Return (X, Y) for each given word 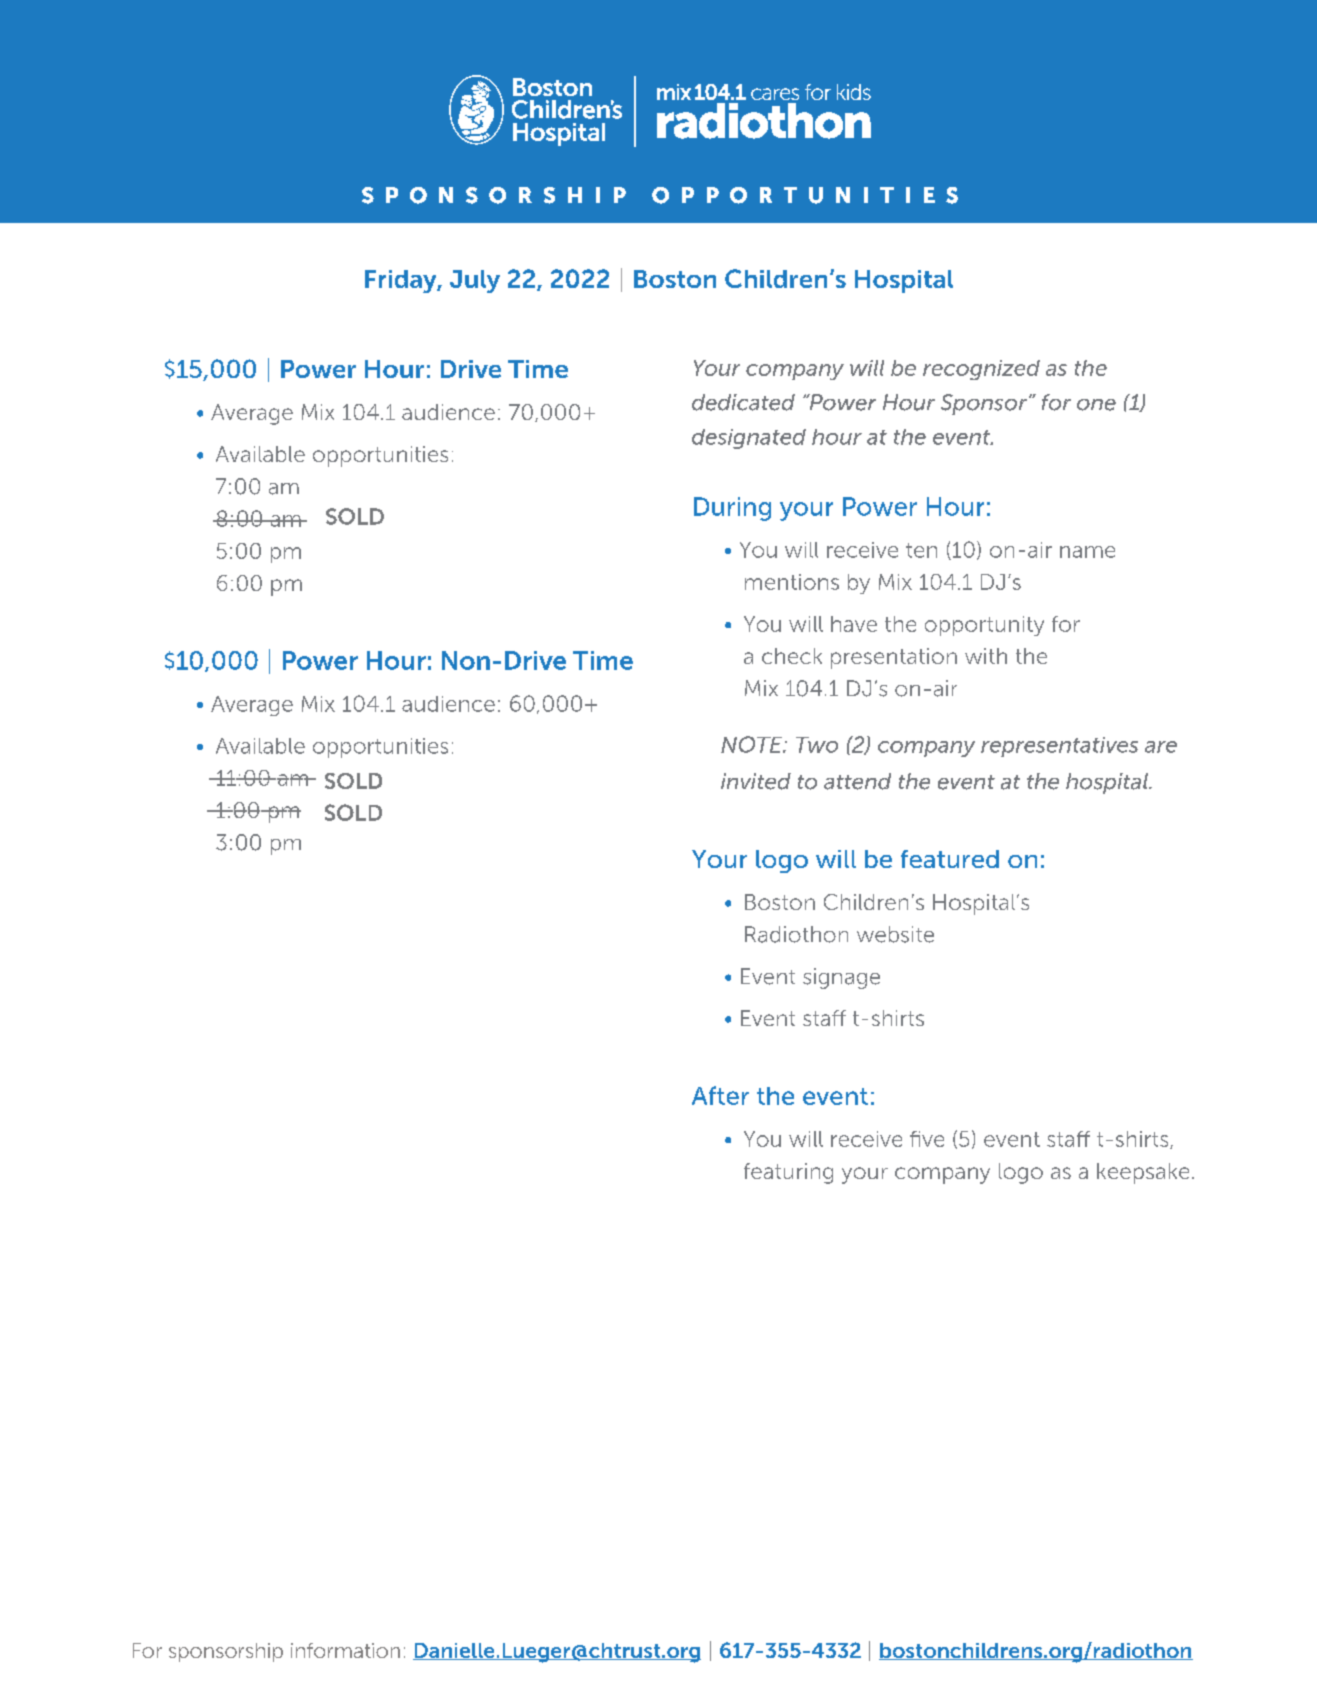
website (895, 934)
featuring (788, 1173)
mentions (792, 582)
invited (756, 781)
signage (841, 978)
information (345, 1650)
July (475, 281)
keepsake (1143, 1173)
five (927, 1139)
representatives (1059, 747)
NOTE (753, 744)
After (720, 1095)
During (732, 509)
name (1087, 552)
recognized (981, 370)
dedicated (743, 402)
